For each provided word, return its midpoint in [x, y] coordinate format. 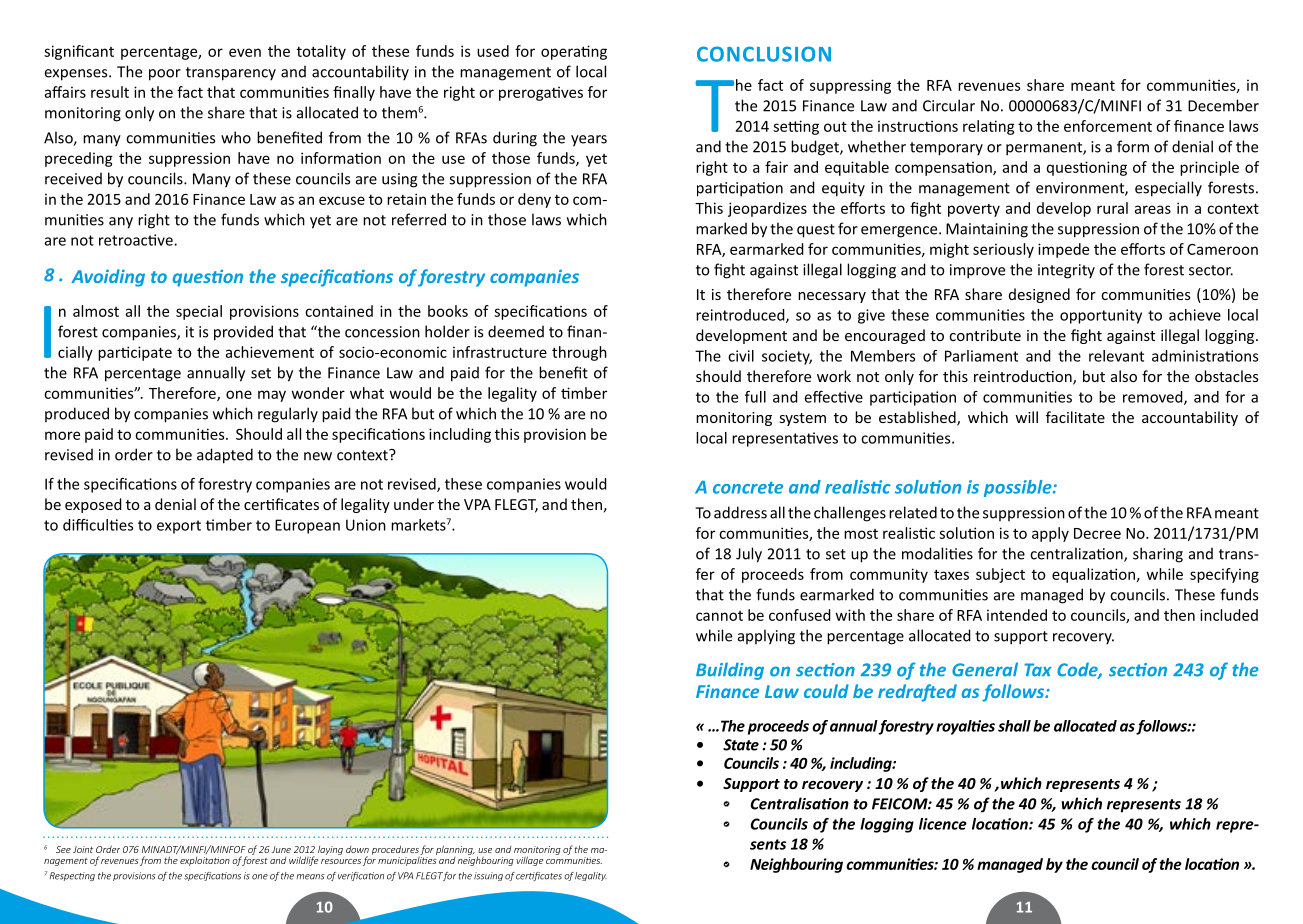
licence [943, 824]
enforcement [1108, 126]
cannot [719, 616]
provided [243, 333]
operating [574, 52]
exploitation [205, 861]
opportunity [1101, 316]
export [179, 527]
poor [165, 75]
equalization [1093, 575]
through [579, 353]
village [529, 861]
